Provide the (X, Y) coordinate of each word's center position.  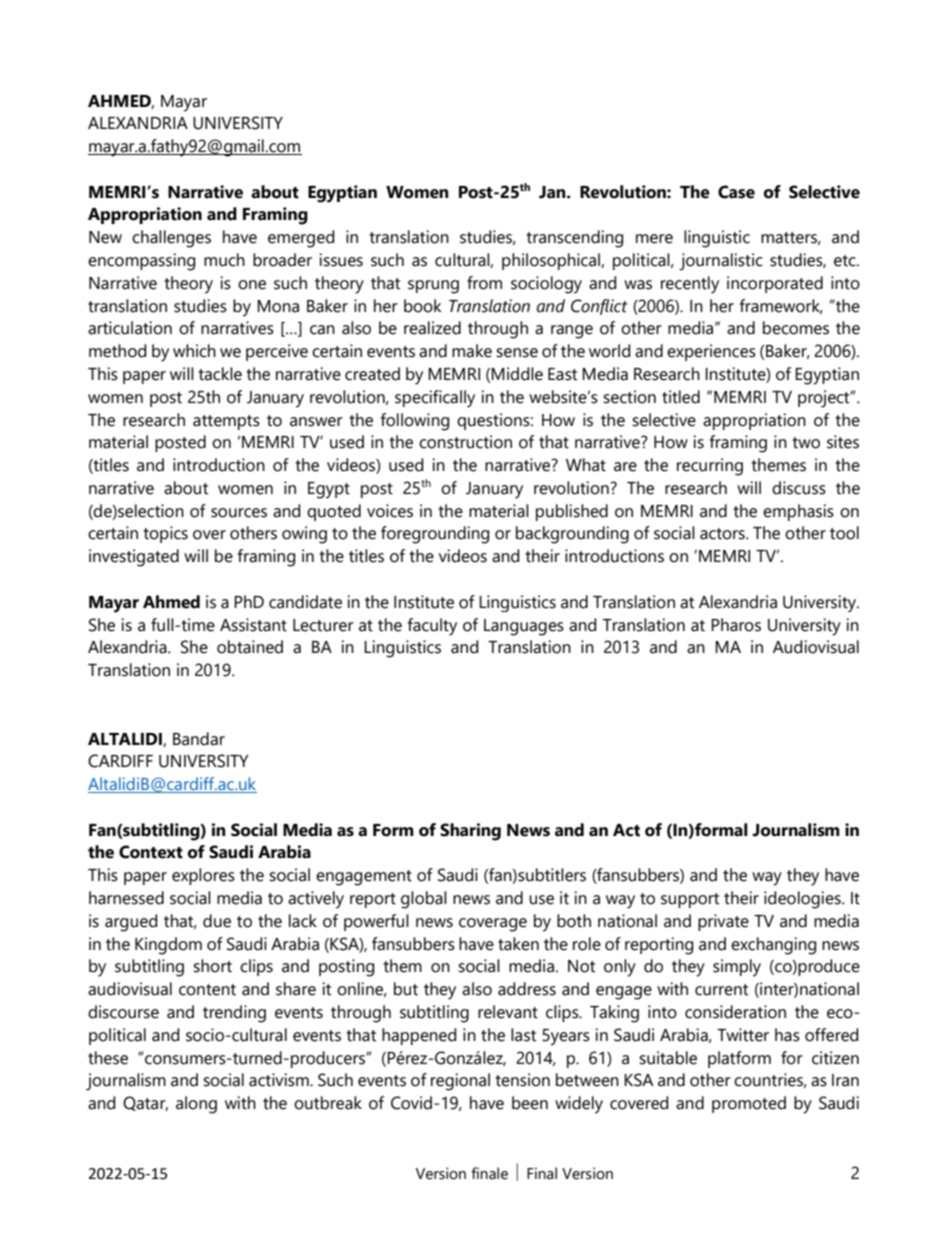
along (196, 1105)
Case (736, 192)
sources (239, 513)
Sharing (470, 832)
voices (390, 511)
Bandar (199, 739)
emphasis (798, 512)
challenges (171, 239)
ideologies (803, 900)
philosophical (552, 261)
